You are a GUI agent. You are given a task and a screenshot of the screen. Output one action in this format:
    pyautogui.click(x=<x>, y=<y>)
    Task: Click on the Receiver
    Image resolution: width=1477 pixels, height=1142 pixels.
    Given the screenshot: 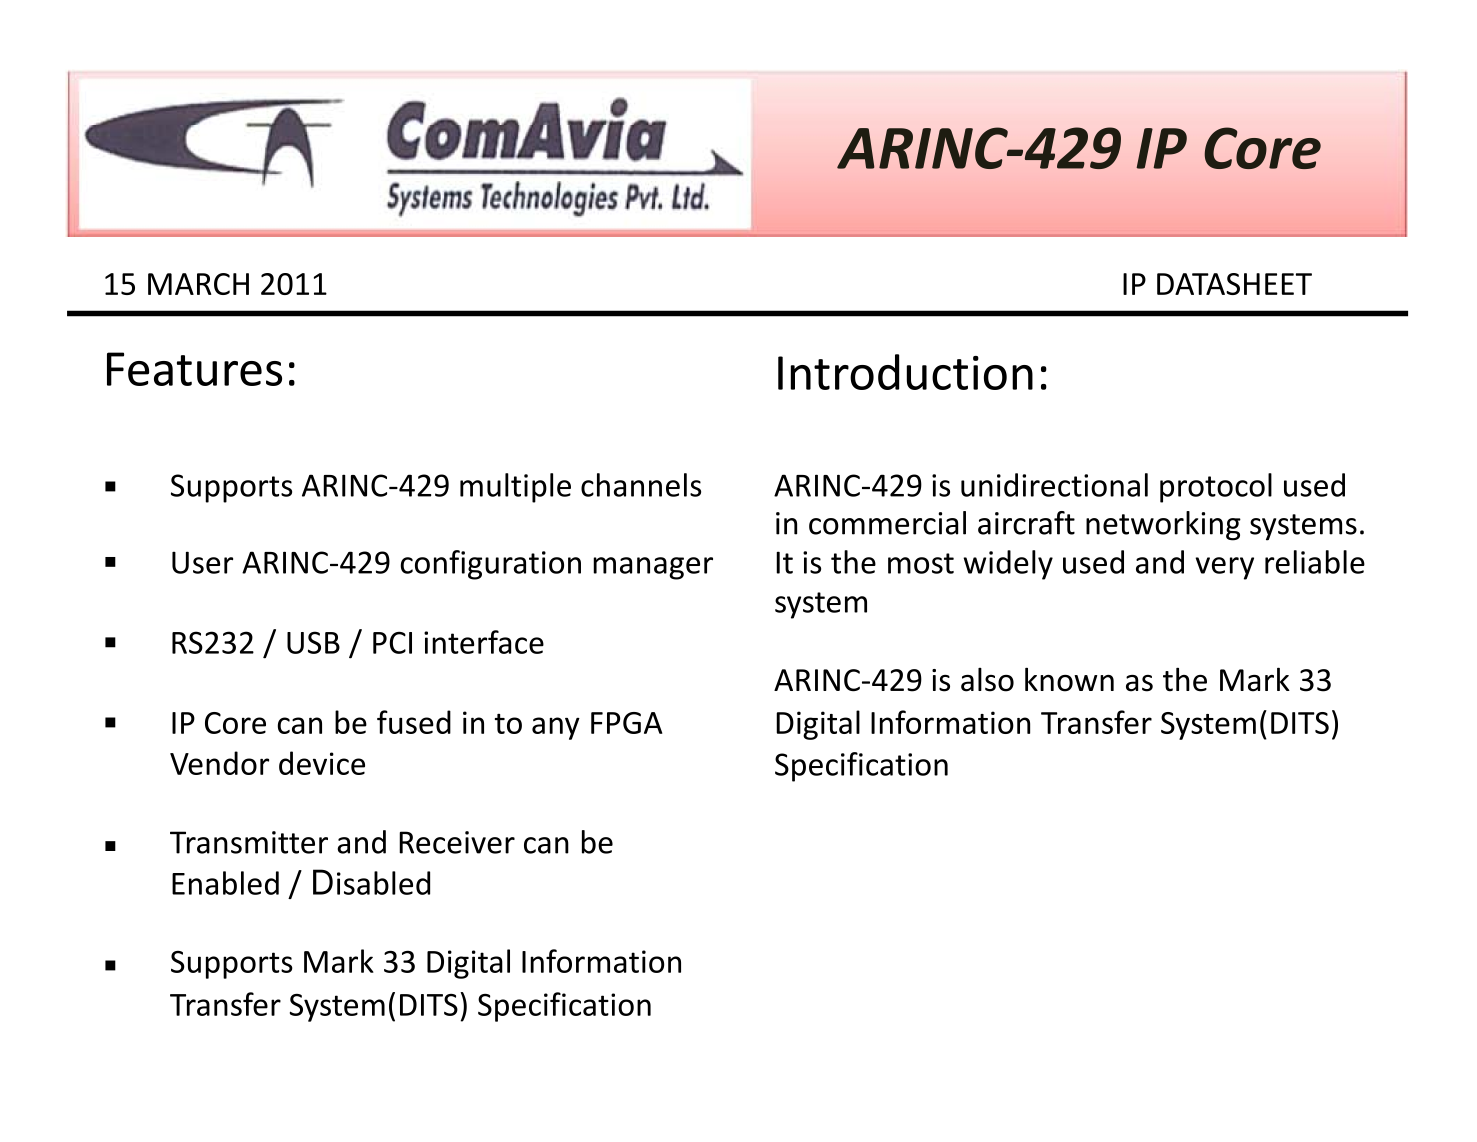 What is the action you would take?
    pyautogui.click(x=457, y=842)
